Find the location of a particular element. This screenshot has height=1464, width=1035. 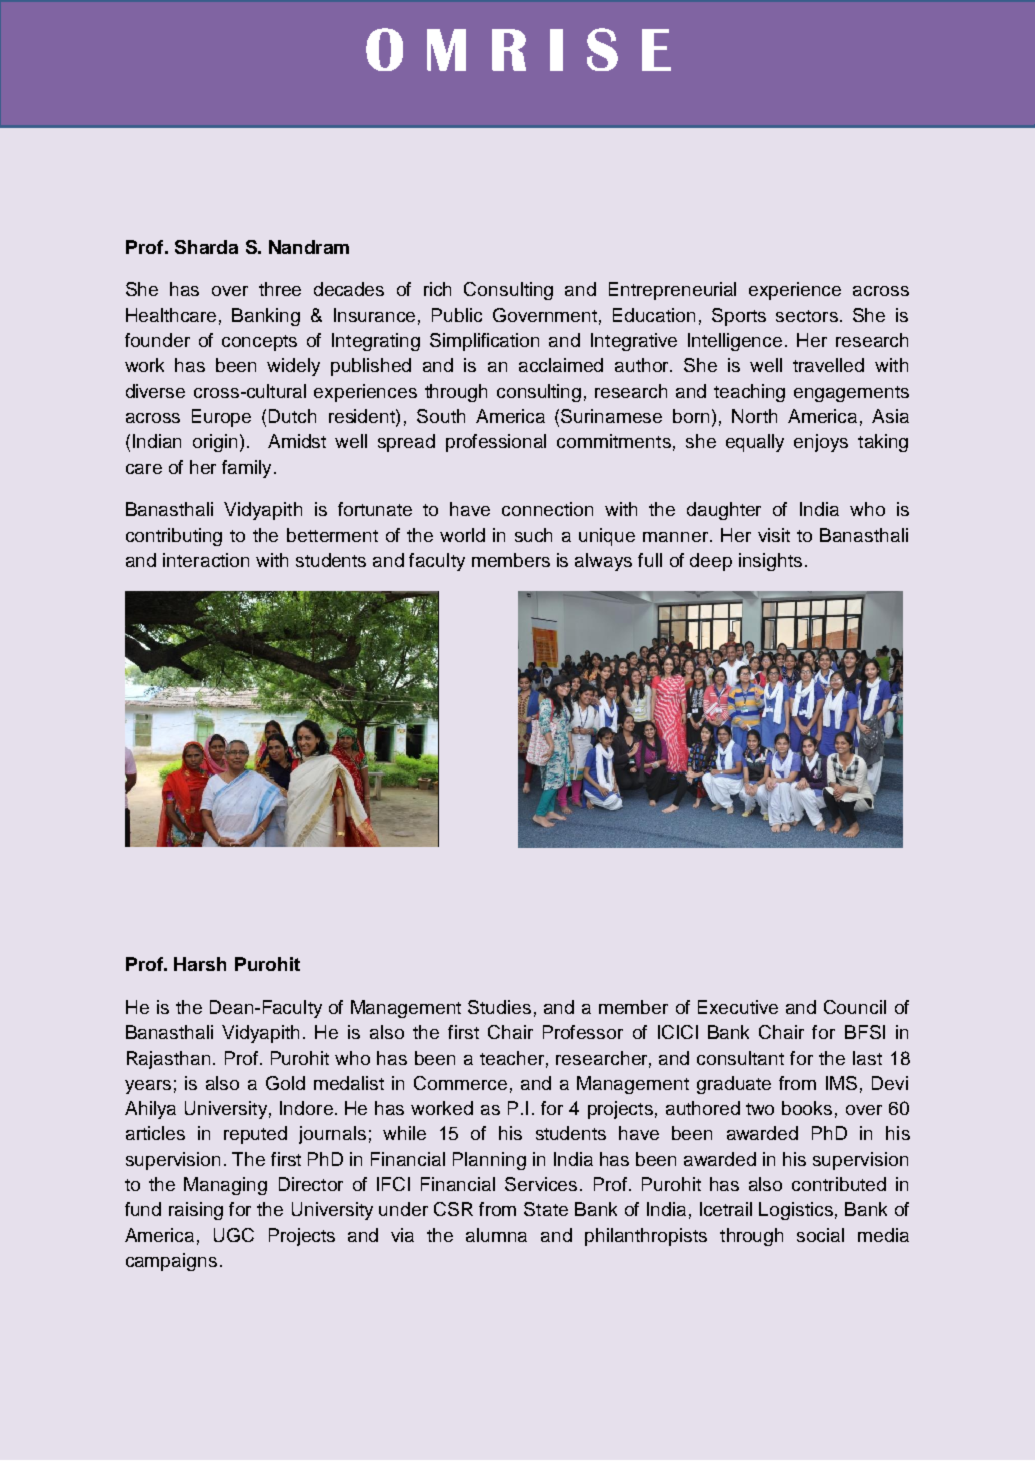

rich is located at coordinates (437, 289).
